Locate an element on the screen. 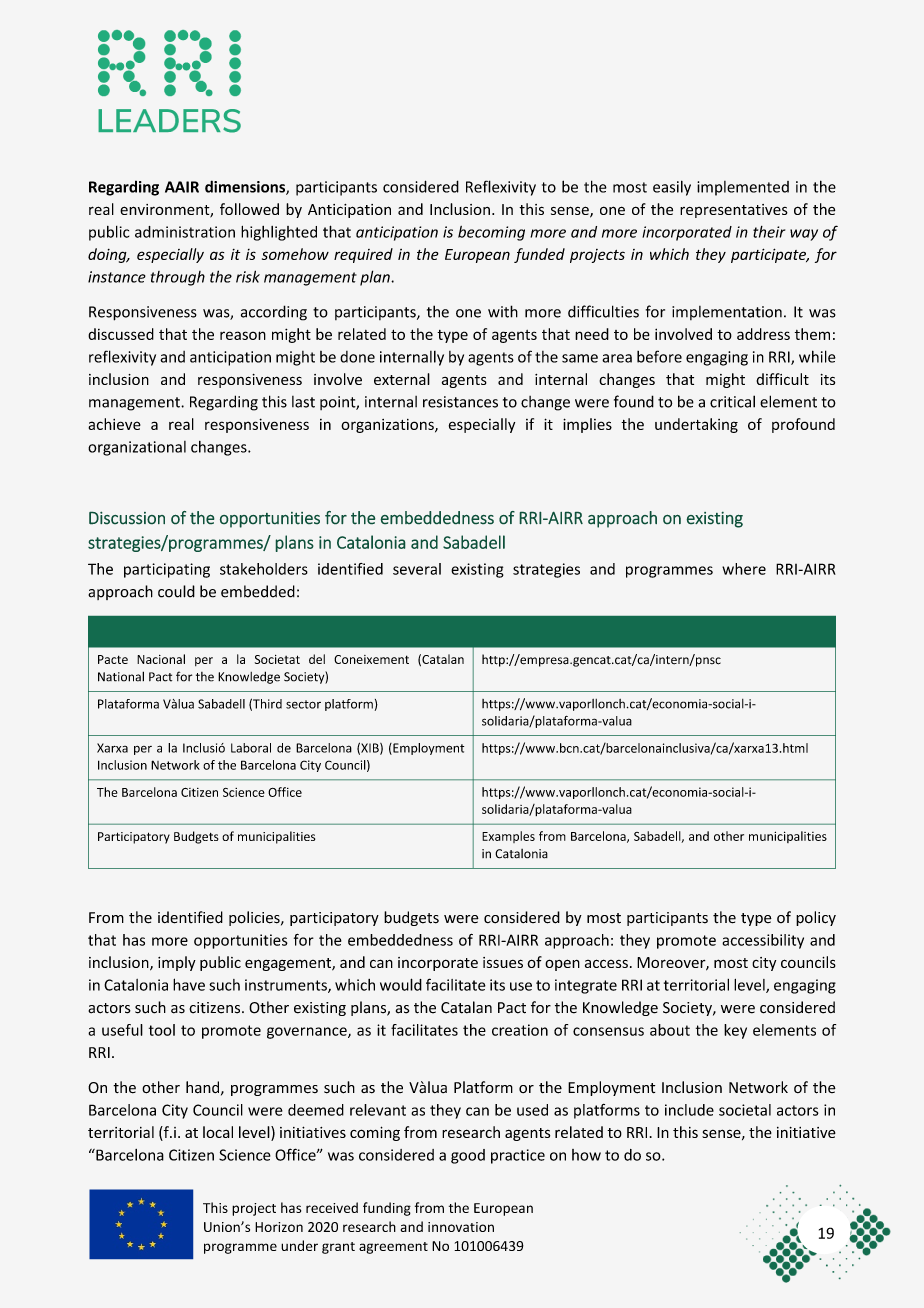 This screenshot has width=924, height=1308. administration is located at coordinates (185, 232).
